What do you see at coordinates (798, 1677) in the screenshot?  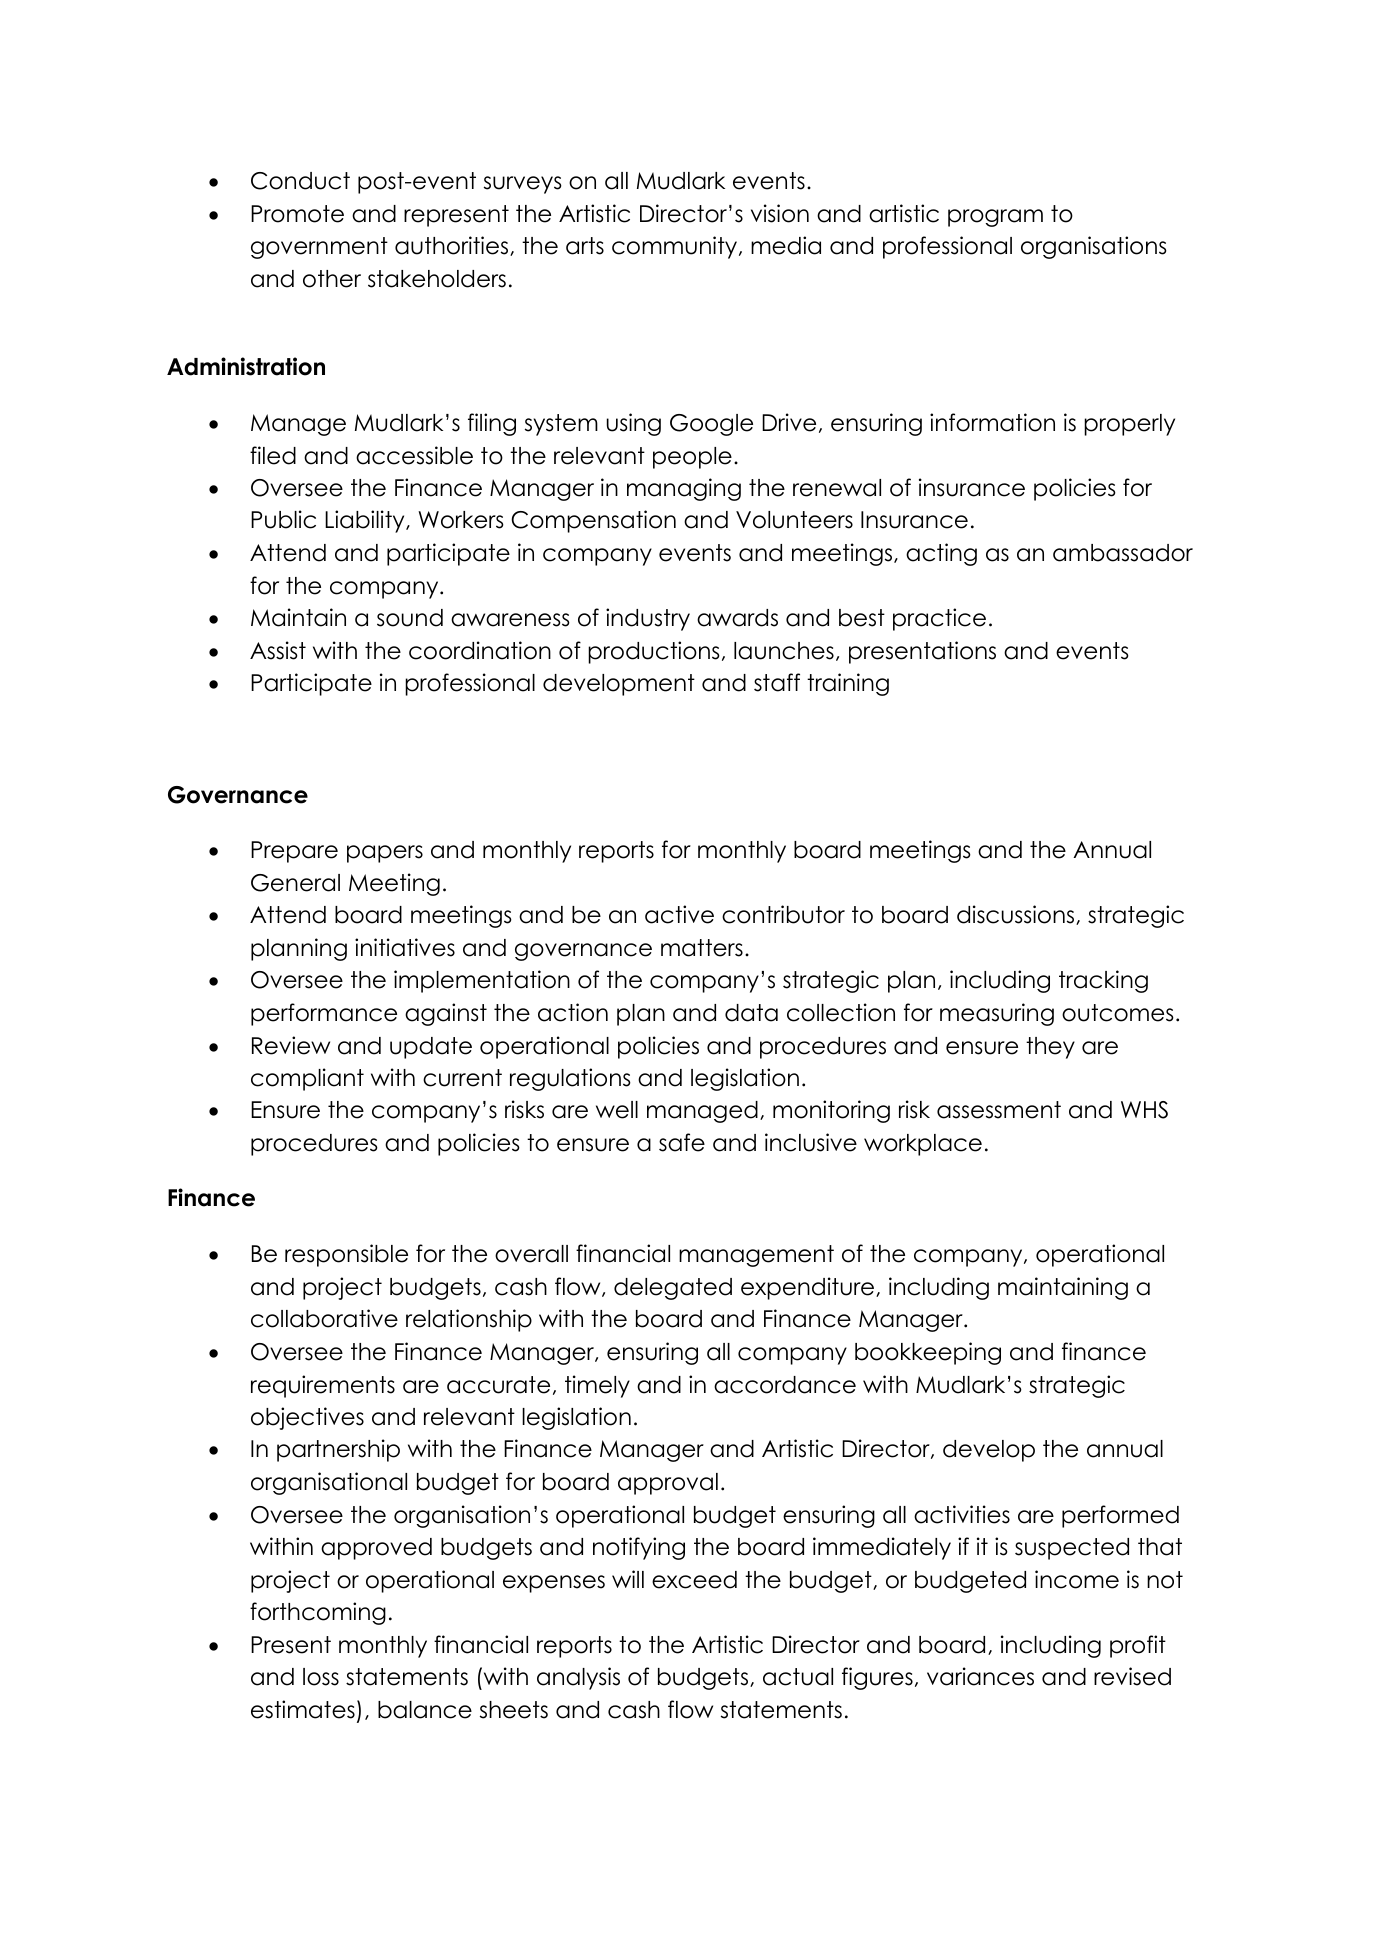 I see `actual` at bounding box center [798, 1677].
